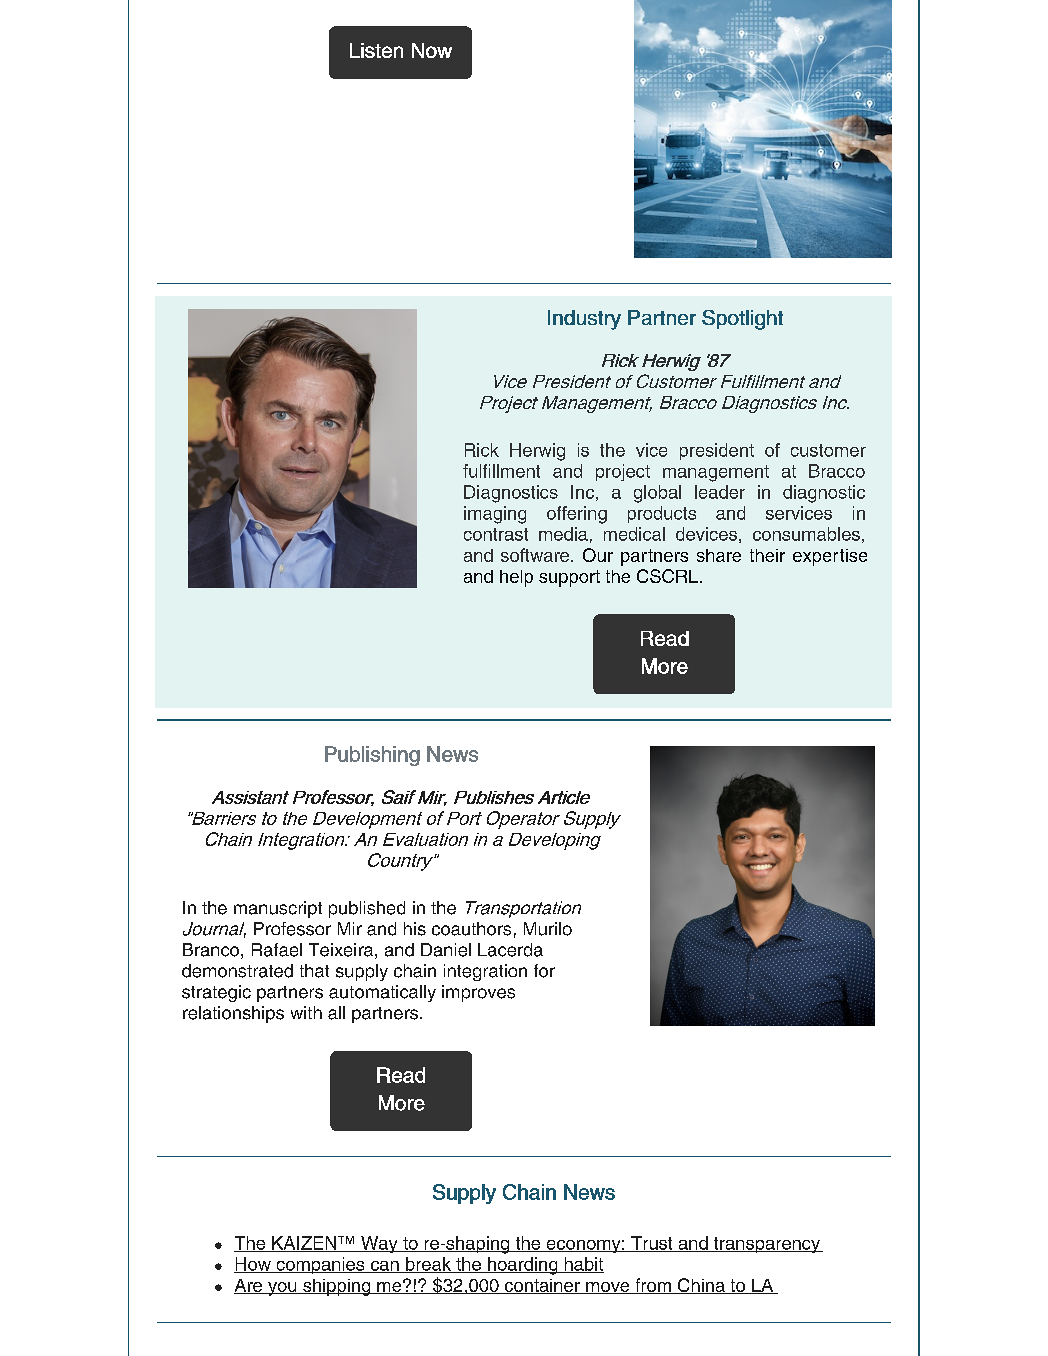  What do you see at coordinates (376, 50) in the screenshot?
I see `Listen` at bounding box center [376, 50].
